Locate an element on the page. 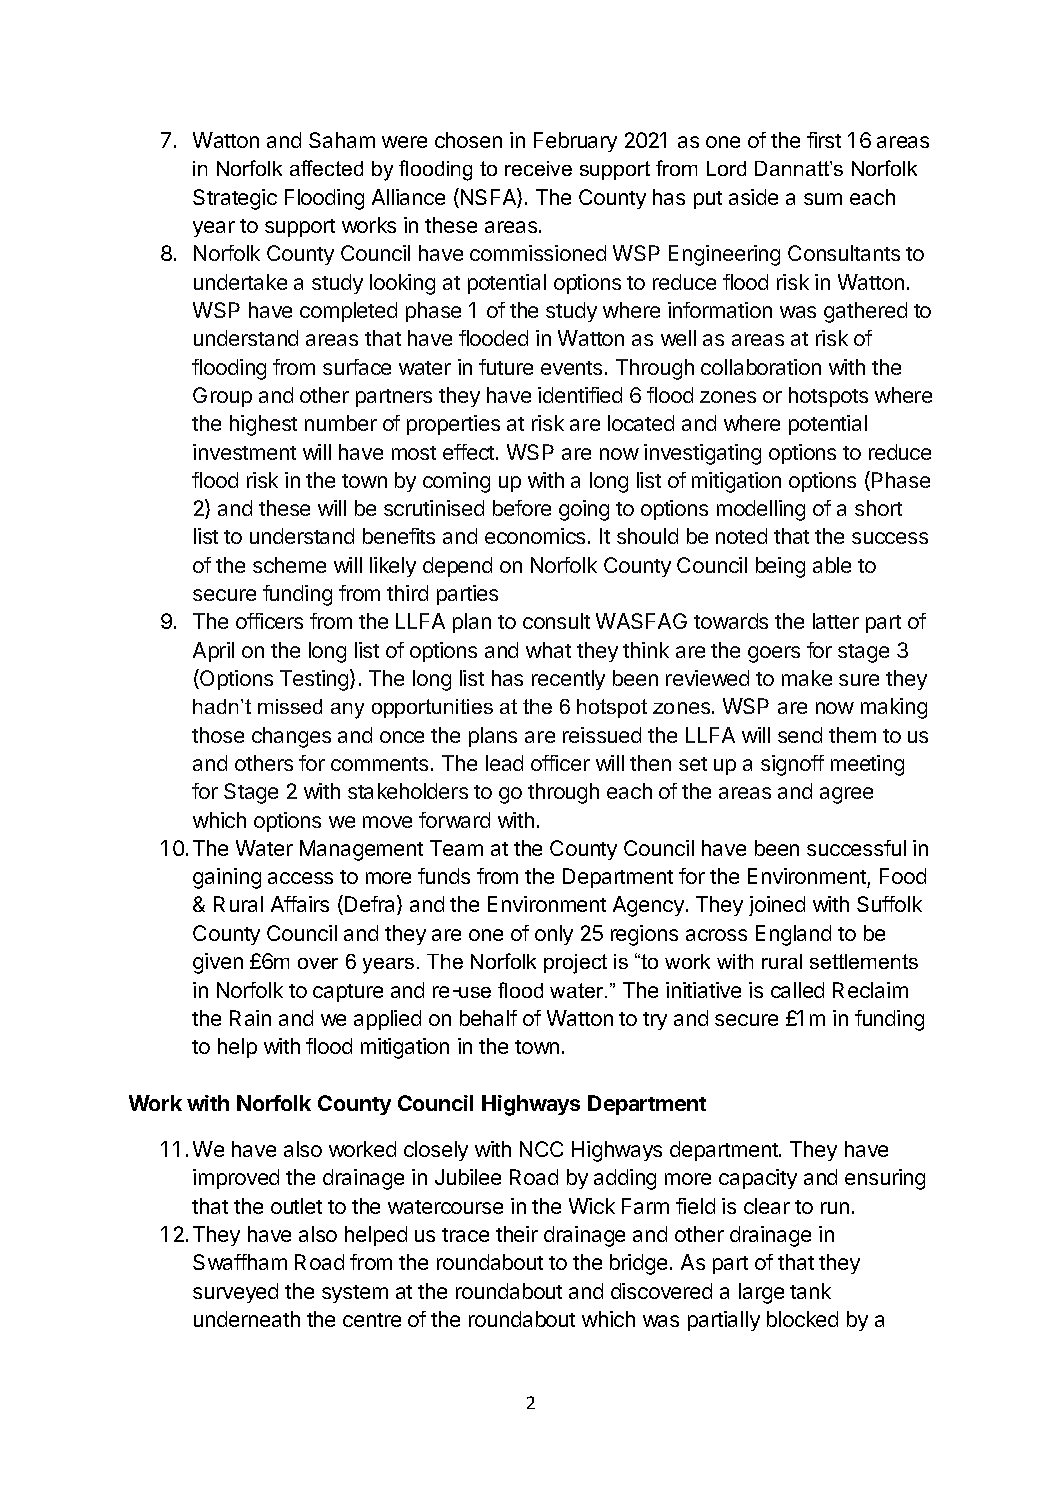 The image size is (1062, 1502). capture is located at coordinates (348, 993).
